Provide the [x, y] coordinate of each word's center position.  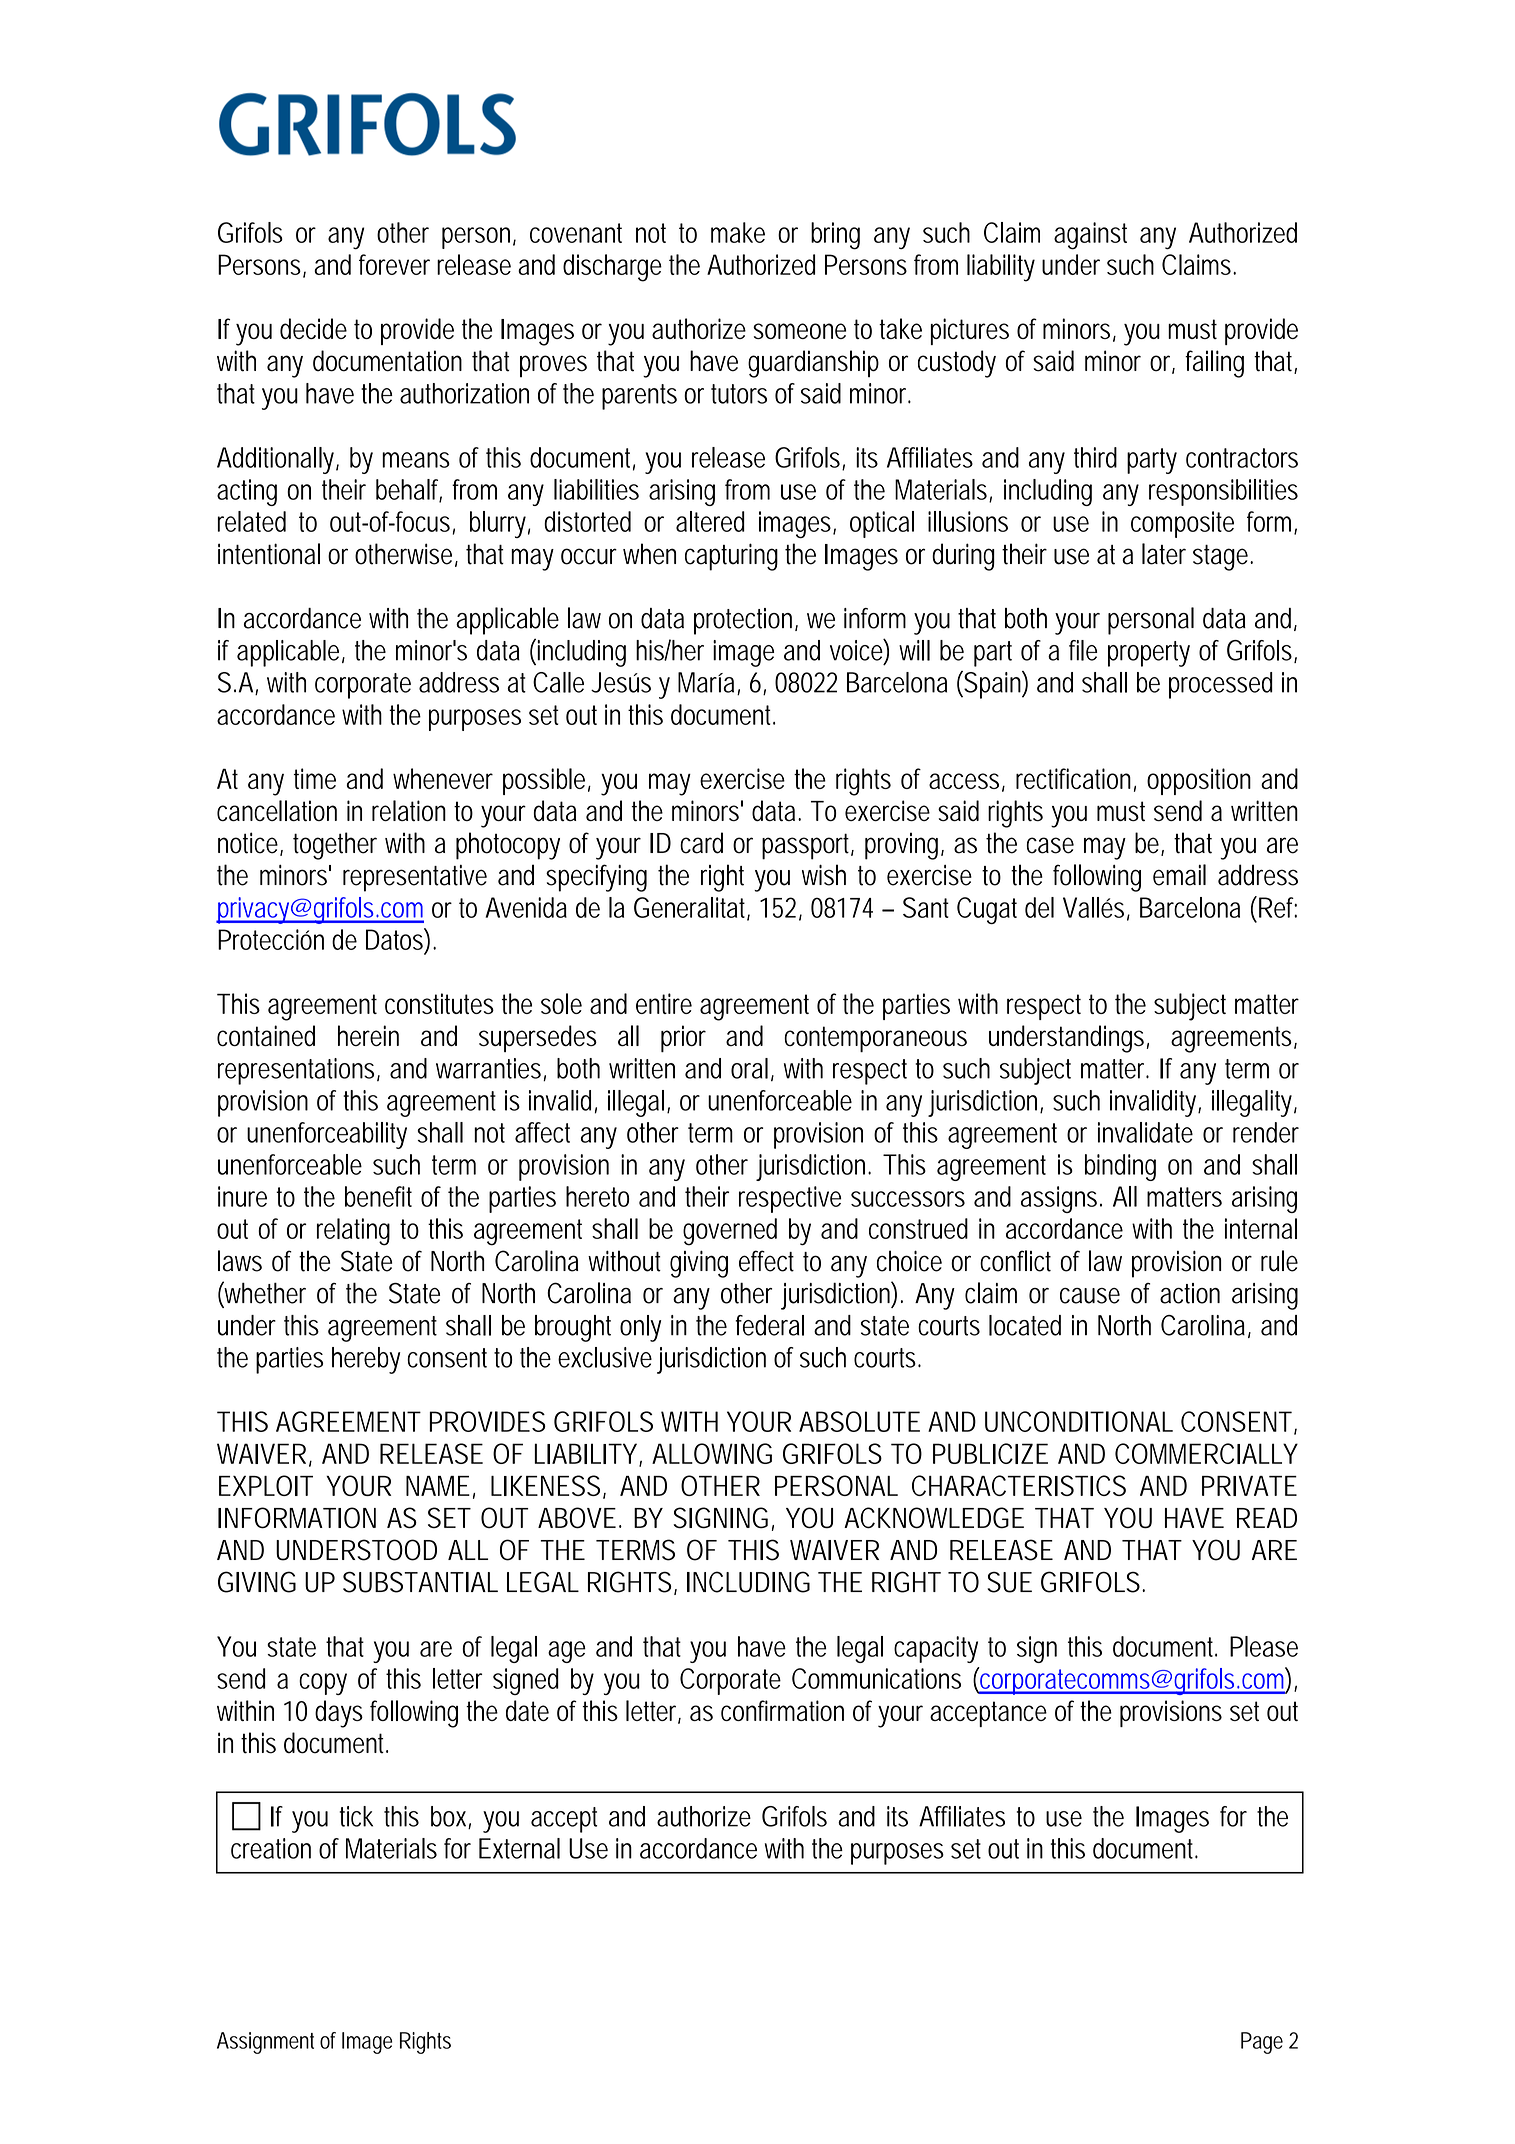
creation [271, 1848]
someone [799, 331]
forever [394, 264]
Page [1262, 2043]
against [1090, 236]
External [519, 1848]
